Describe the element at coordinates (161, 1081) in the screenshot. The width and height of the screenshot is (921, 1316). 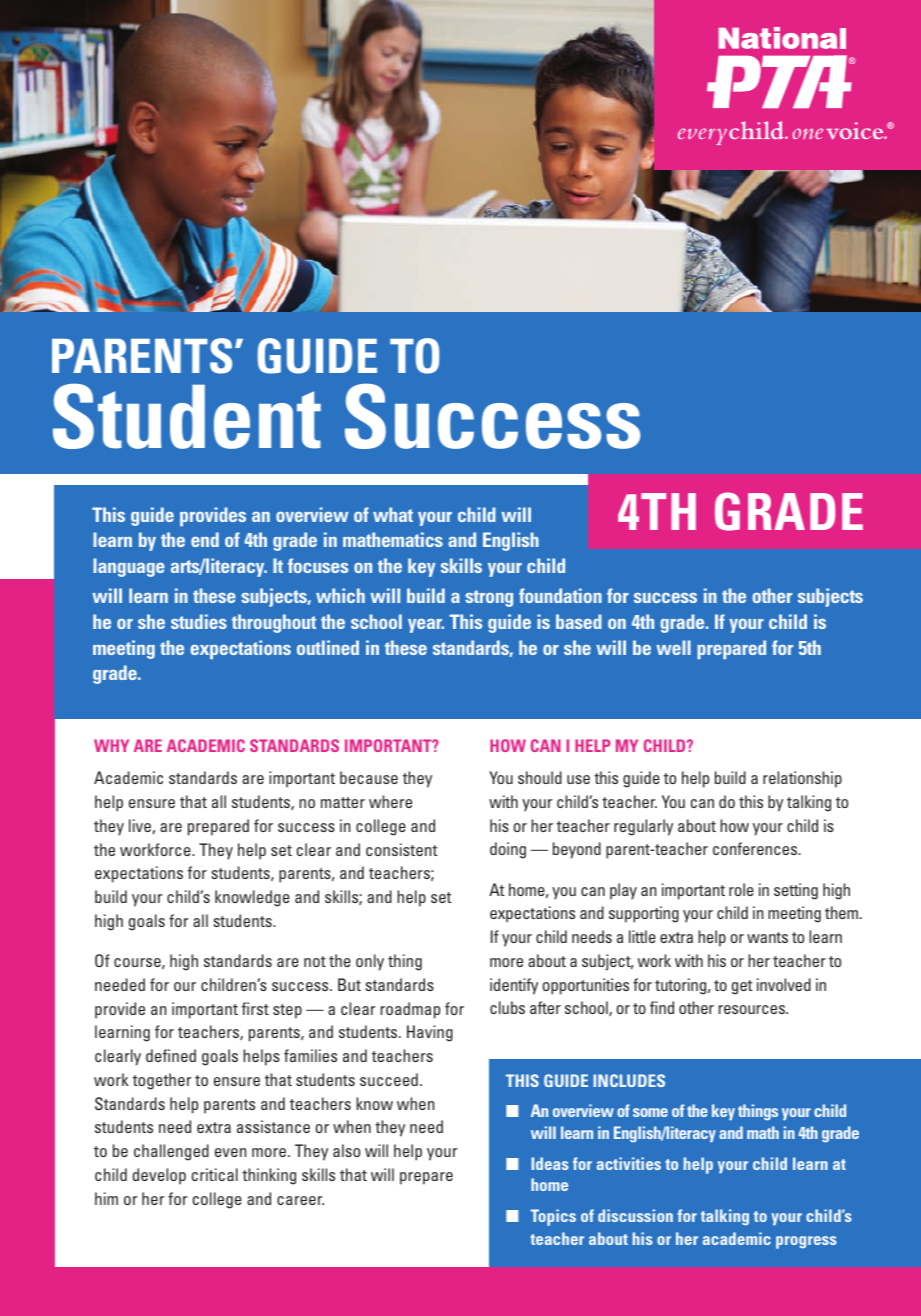
I see `together` at that location.
